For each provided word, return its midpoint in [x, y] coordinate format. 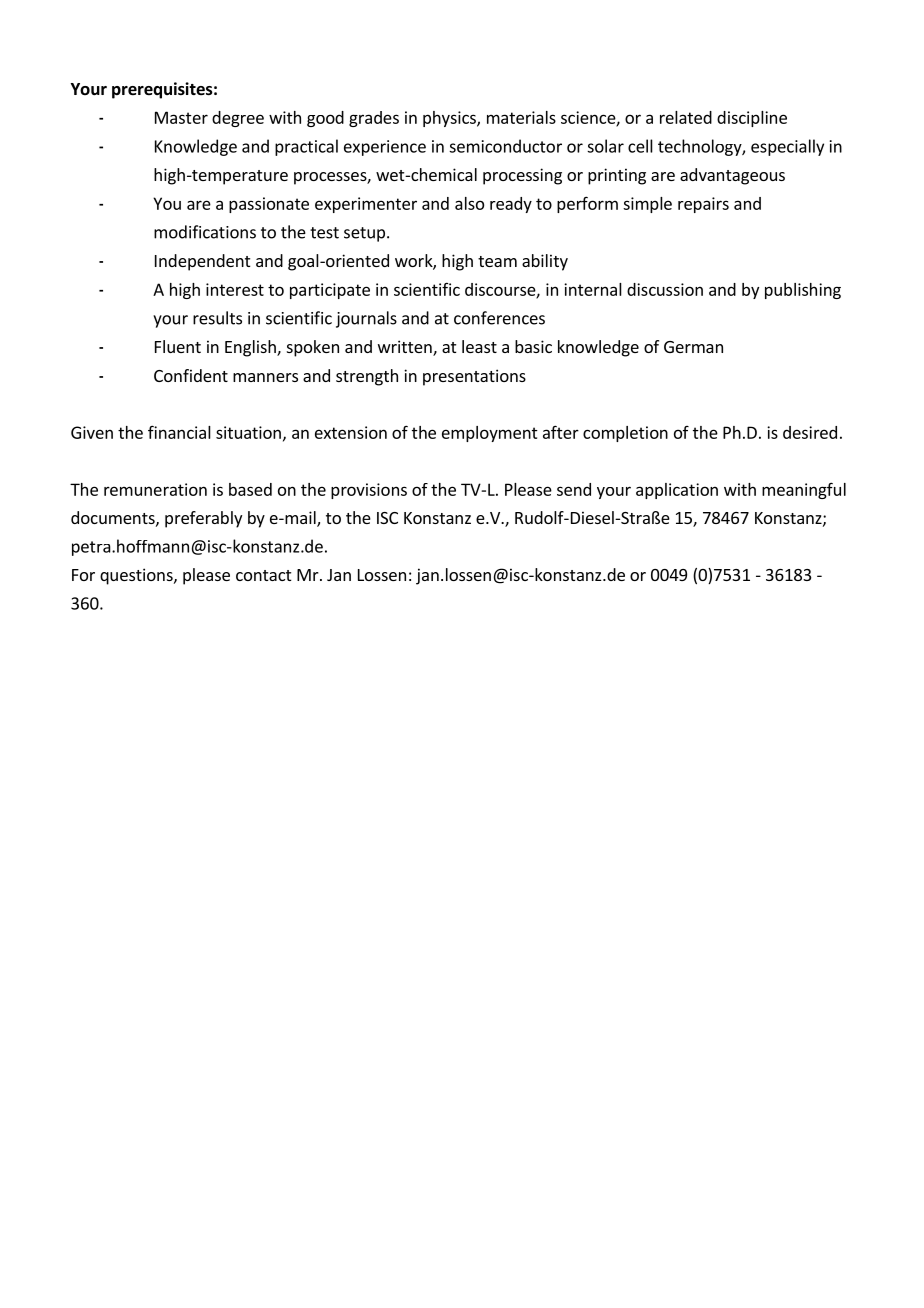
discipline [752, 119]
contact [263, 575]
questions [137, 576]
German [693, 347]
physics [450, 119]
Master [181, 117]
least [479, 346]
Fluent [178, 346]
